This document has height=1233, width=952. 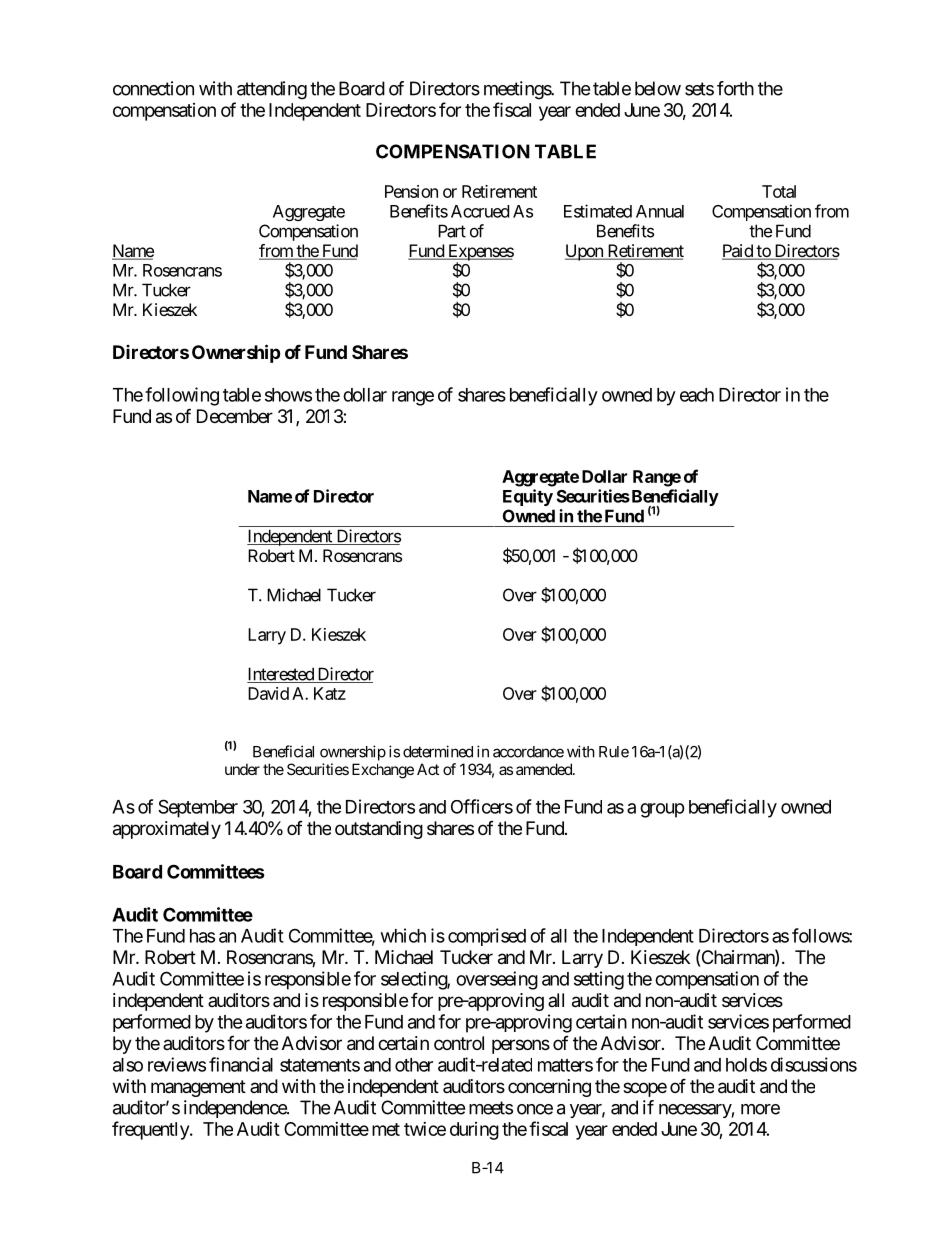 I want to click on Equity, so click(x=528, y=497).
